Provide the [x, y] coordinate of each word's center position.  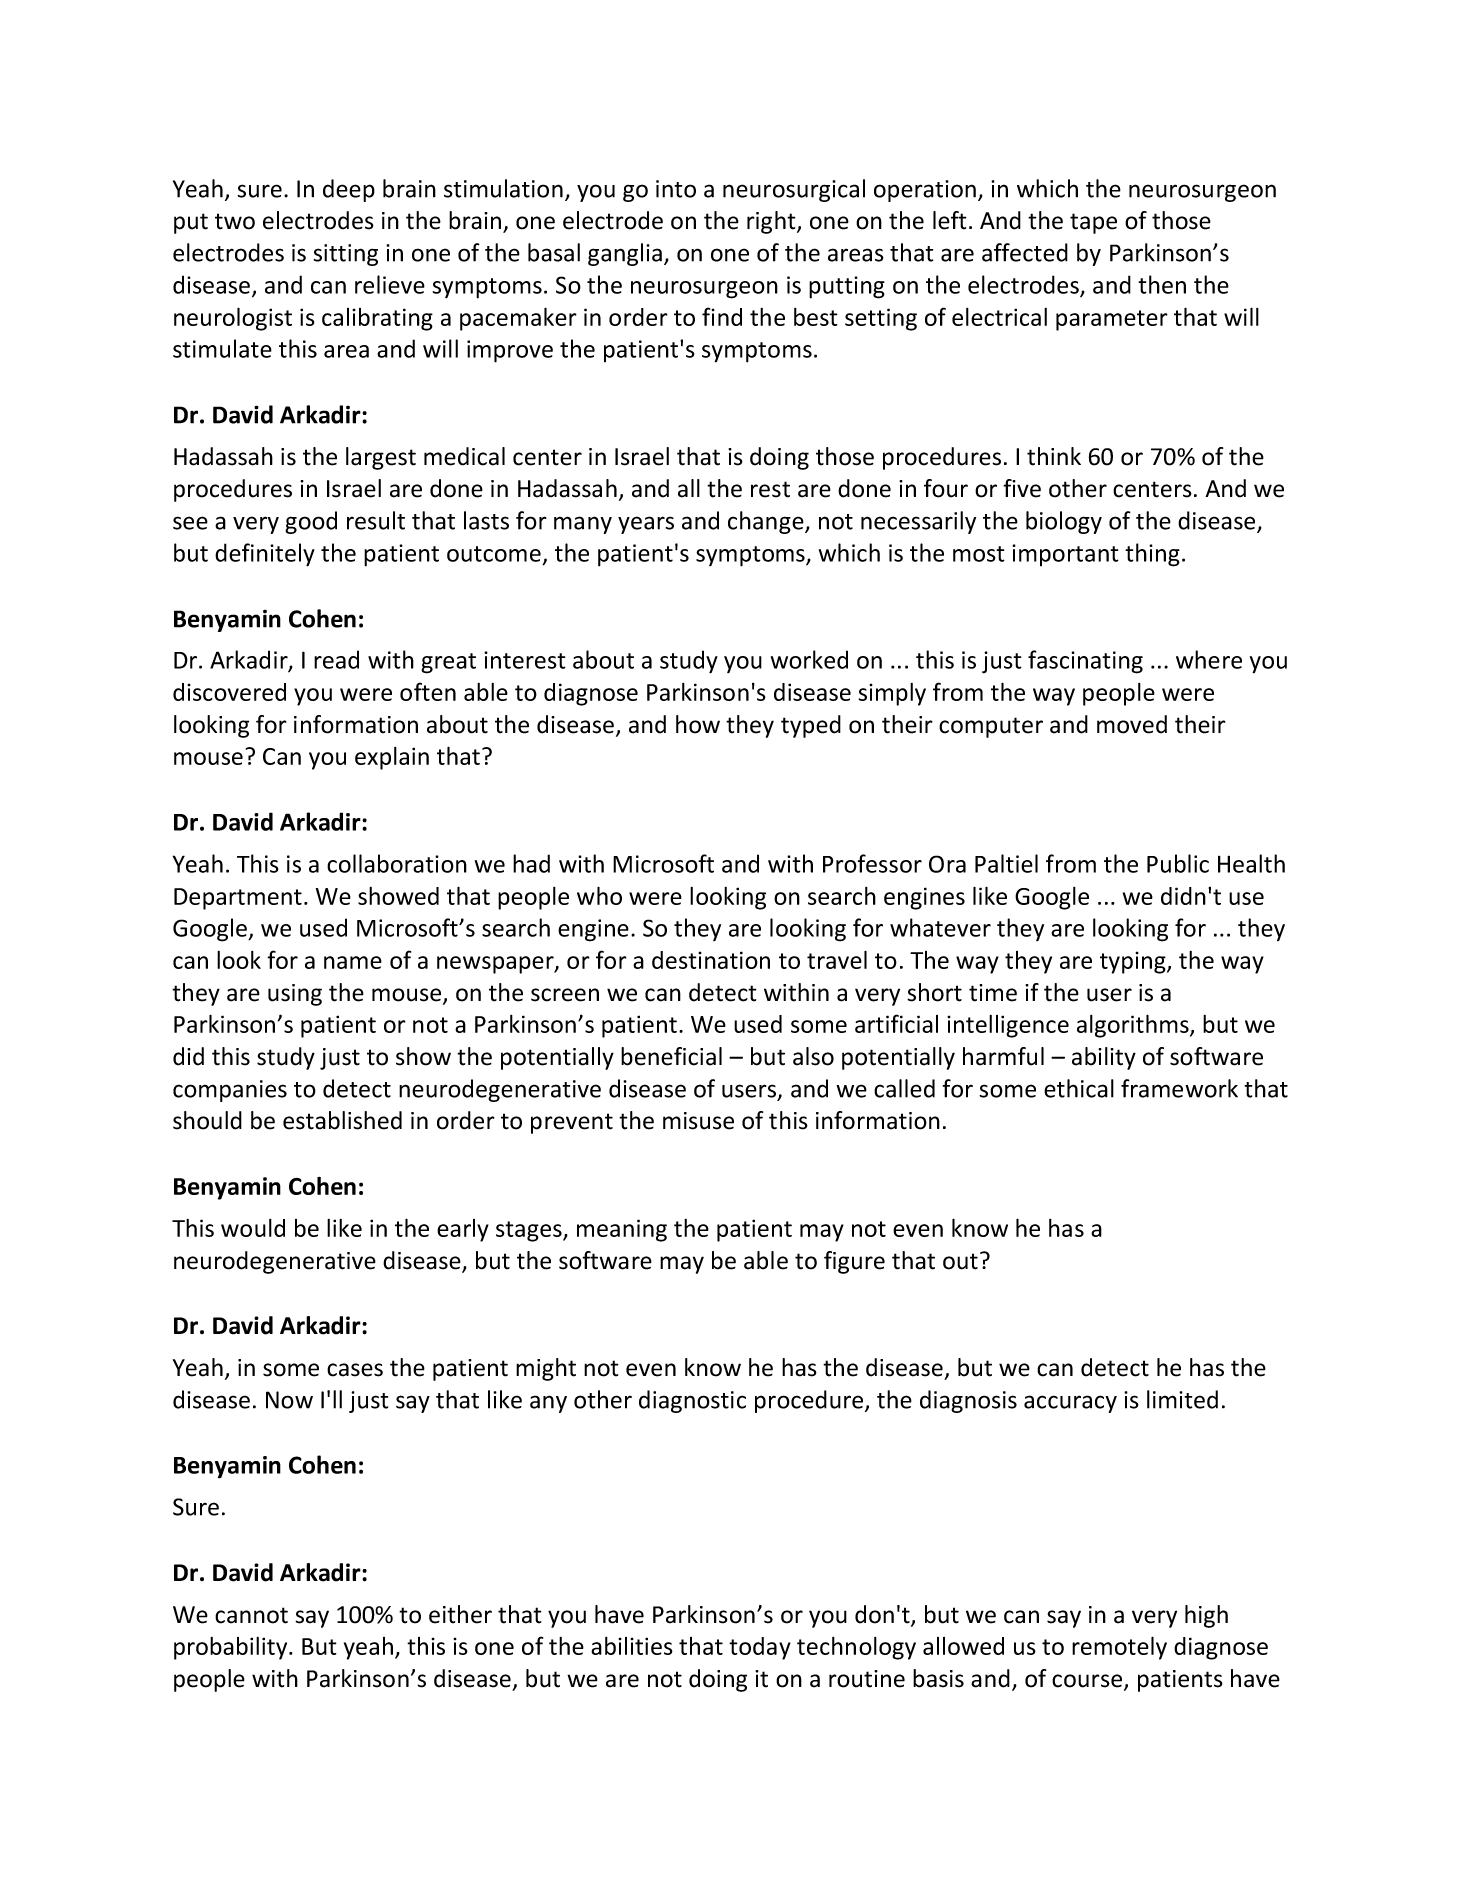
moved [1132, 724]
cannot [251, 1615]
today [760, 1648]
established [342, 1120]
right [772, 222]
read [336, 659]
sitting [345, 255]
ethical [1079, 1088]
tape [1093, 223]
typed [811, 726]
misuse [698, 1121]
